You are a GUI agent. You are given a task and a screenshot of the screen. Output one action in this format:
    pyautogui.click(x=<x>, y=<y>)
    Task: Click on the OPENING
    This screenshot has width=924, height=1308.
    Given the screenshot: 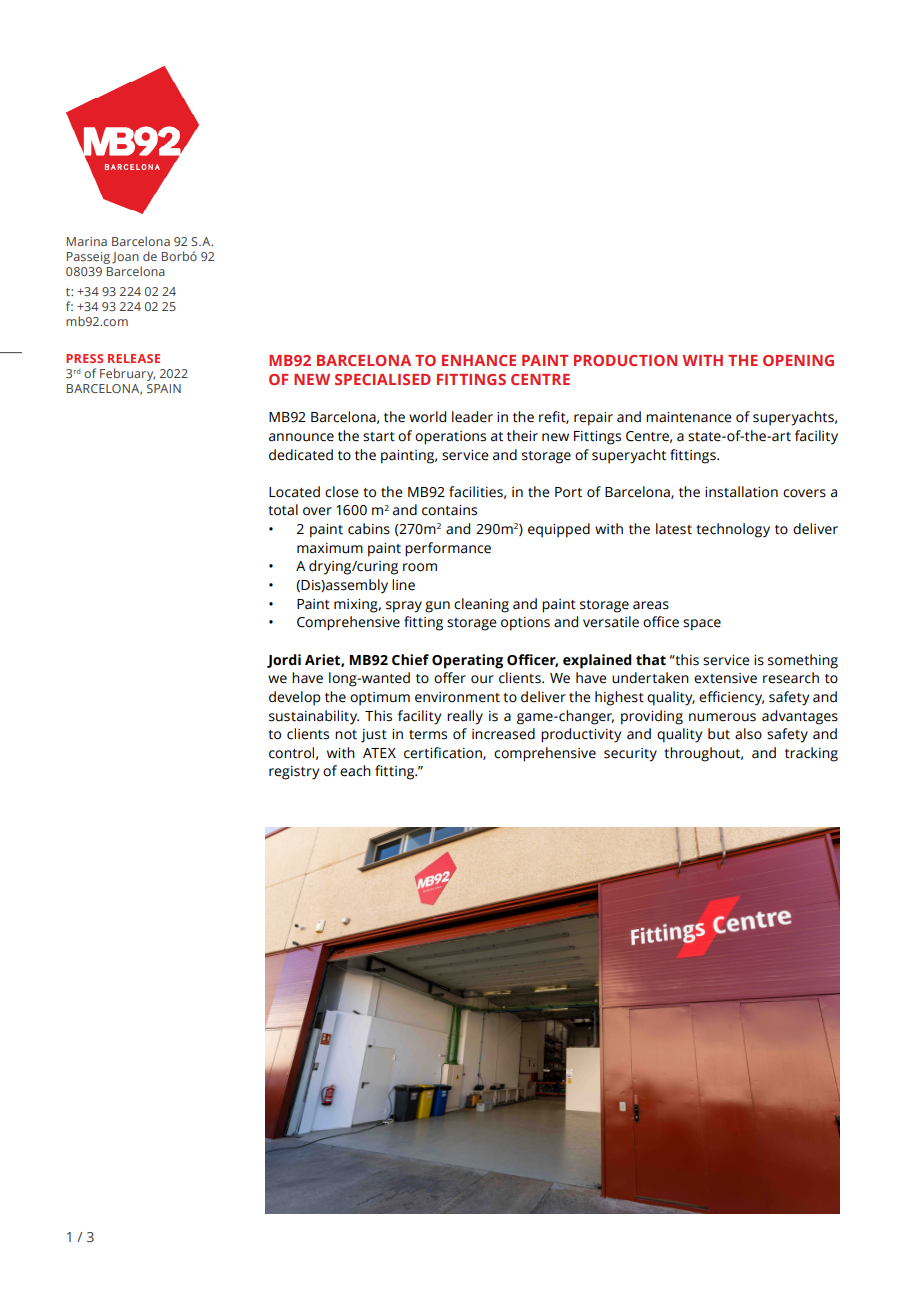 What is the action you would take?
    pyautogui.click(x=798, y=360)
